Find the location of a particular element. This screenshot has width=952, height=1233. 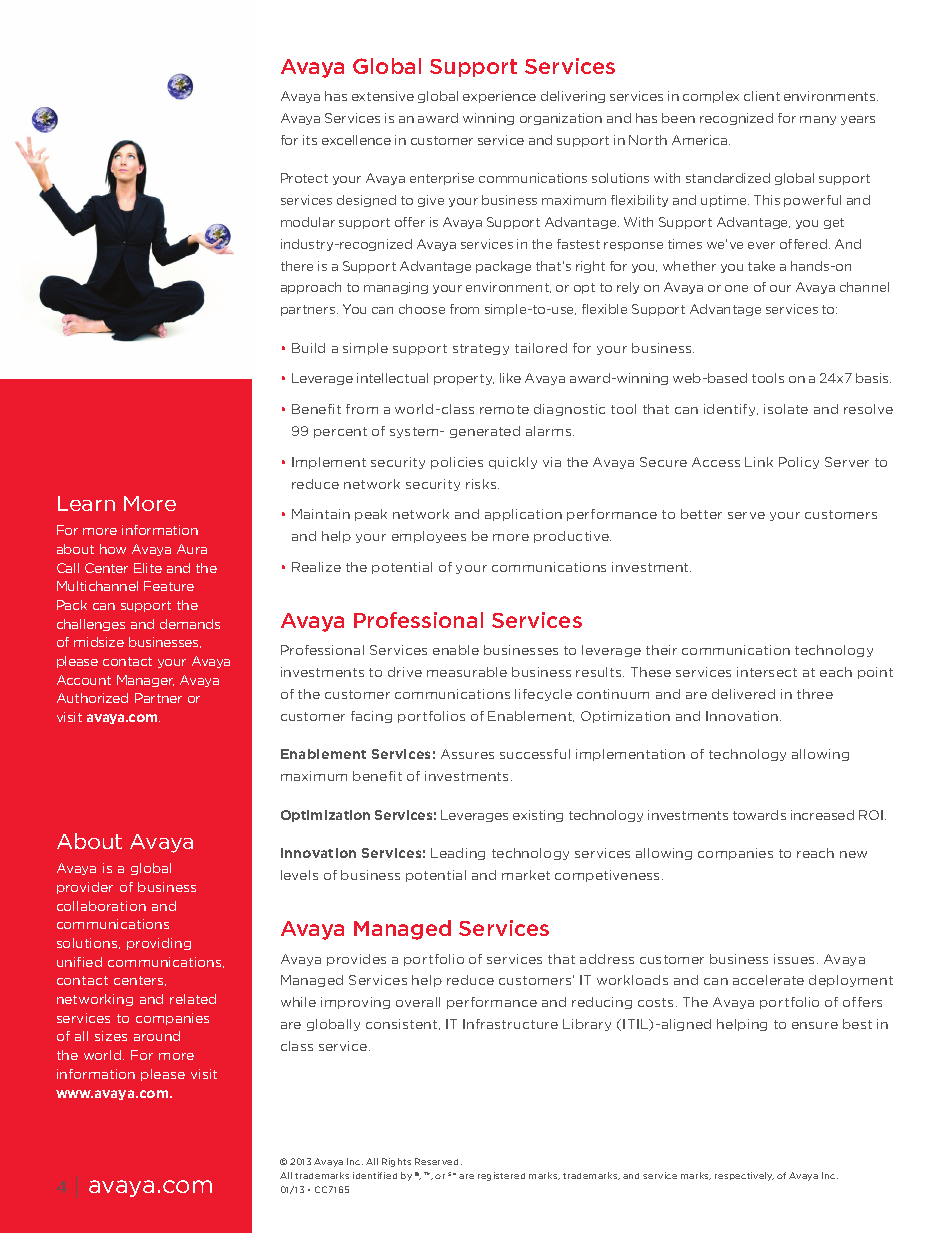

experience is located at coordinates (499, 97).
